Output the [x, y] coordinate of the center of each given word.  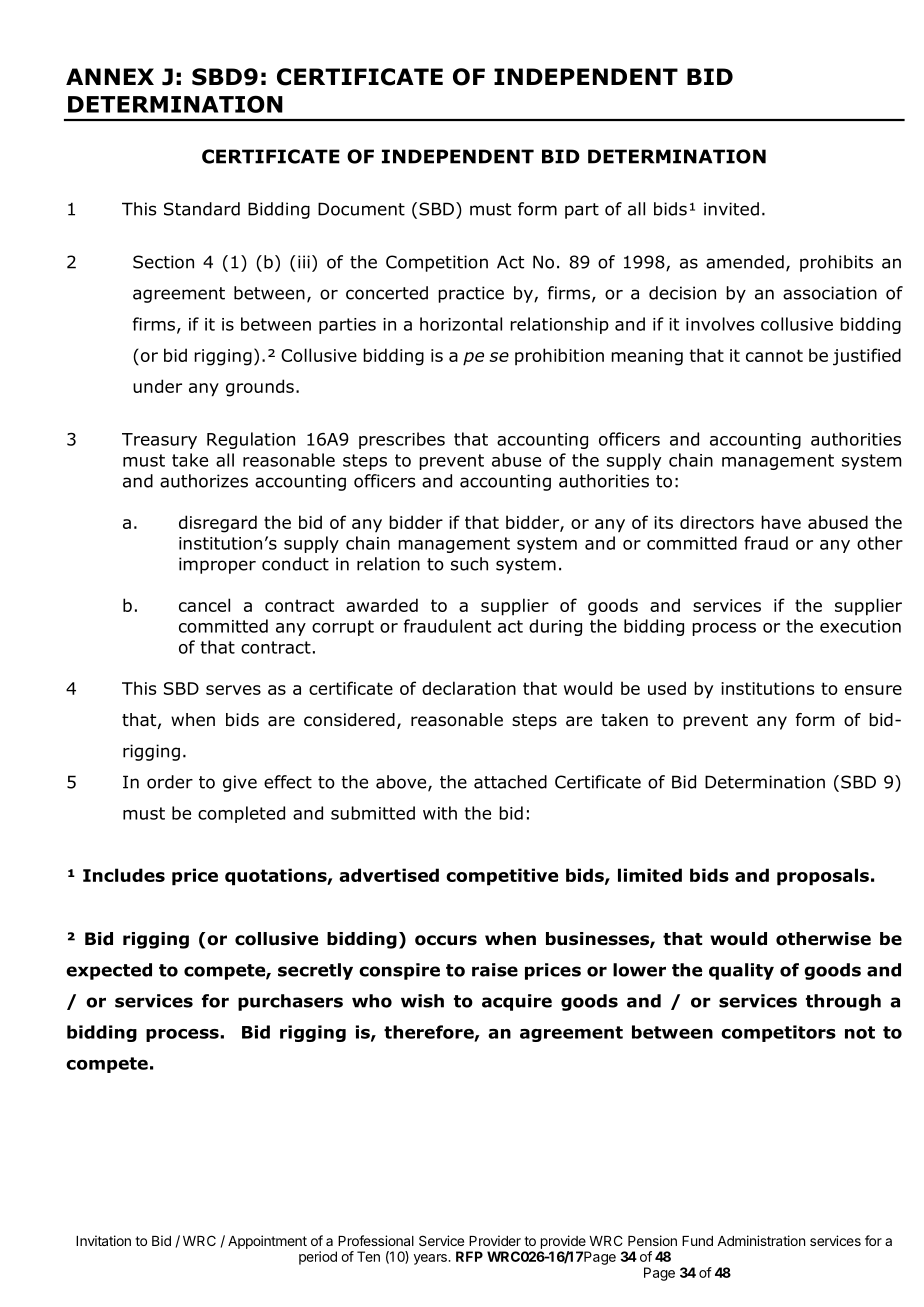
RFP [469, 1256]
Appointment [267, 1242]
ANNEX [110, 76]
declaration [469, 688]
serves [233, 690]
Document [361, 209]
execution [860, 626]
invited [731, 209]
